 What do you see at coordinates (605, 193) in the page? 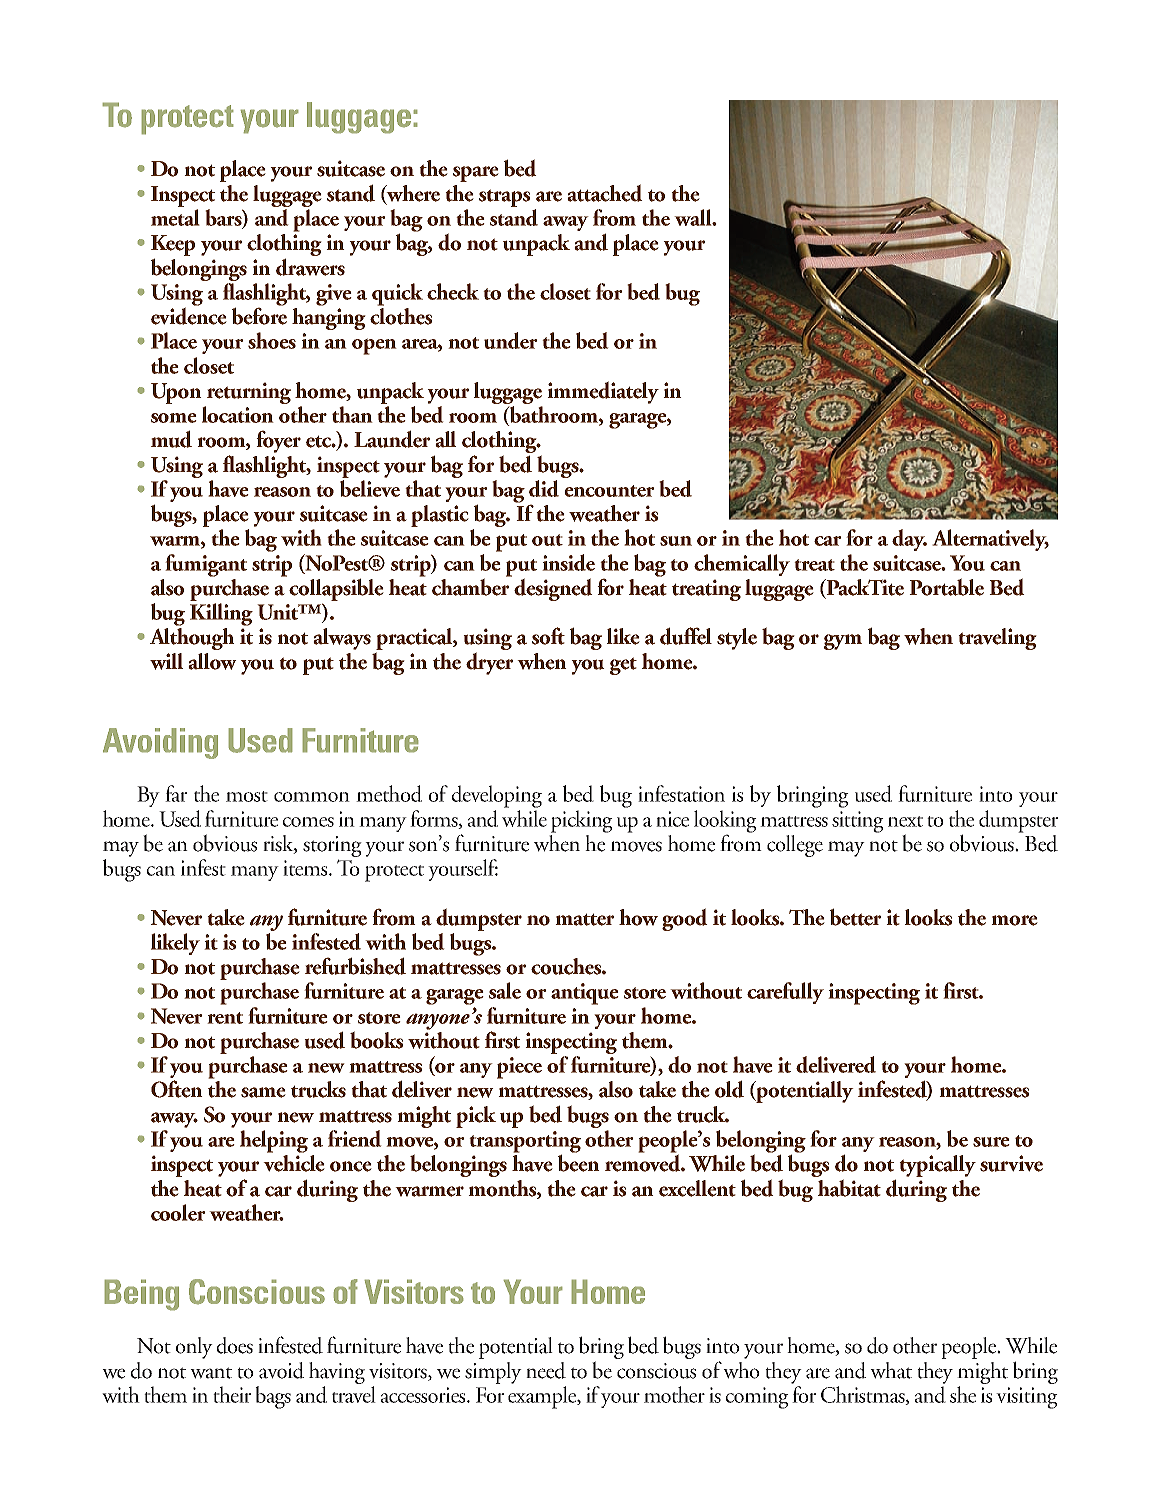
I see `attached` at bounding box center [605, 193].
